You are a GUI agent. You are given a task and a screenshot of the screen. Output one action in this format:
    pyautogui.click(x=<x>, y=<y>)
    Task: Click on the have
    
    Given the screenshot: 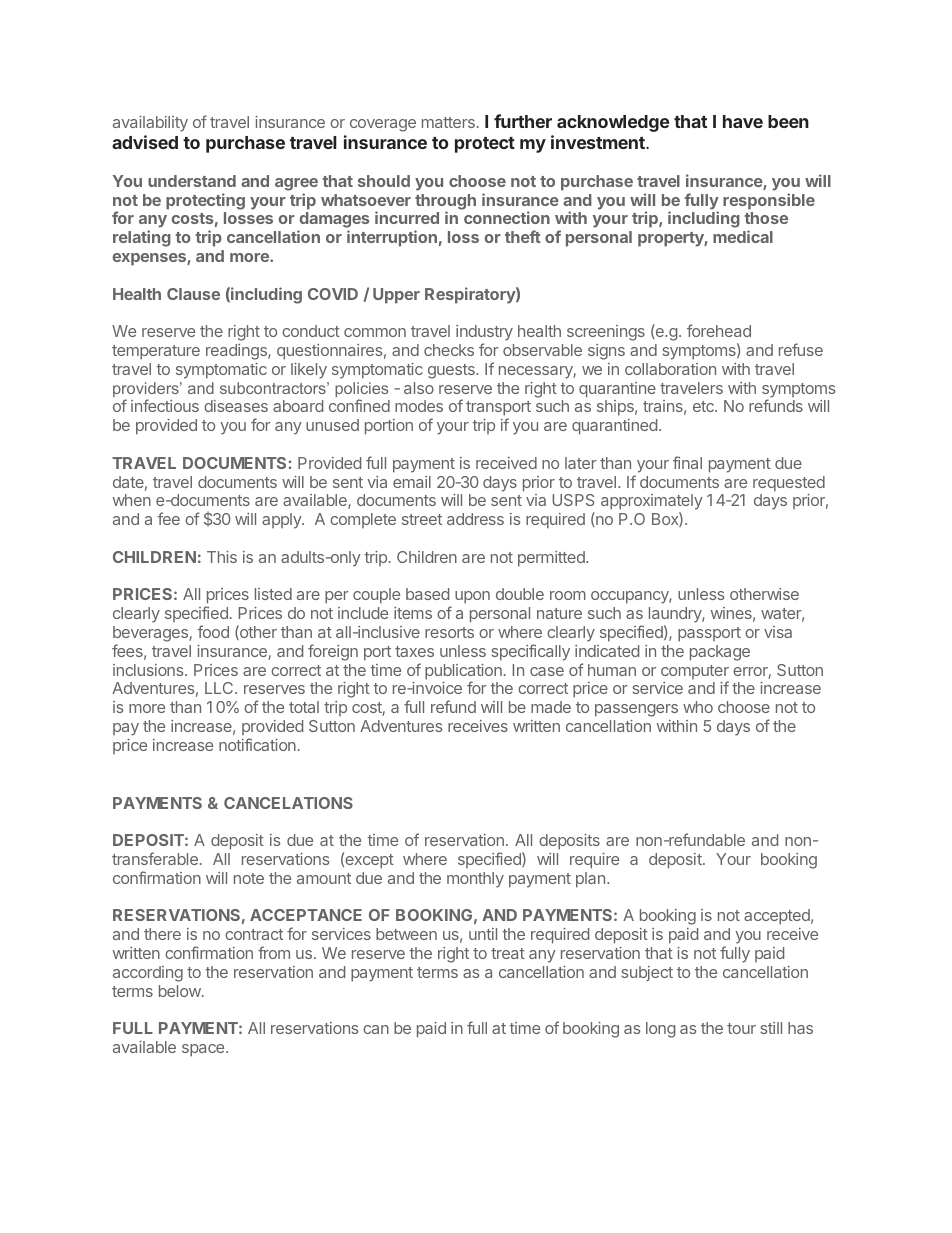 What is the action you would take?
    pyautogui.click(x=743, y=121)
